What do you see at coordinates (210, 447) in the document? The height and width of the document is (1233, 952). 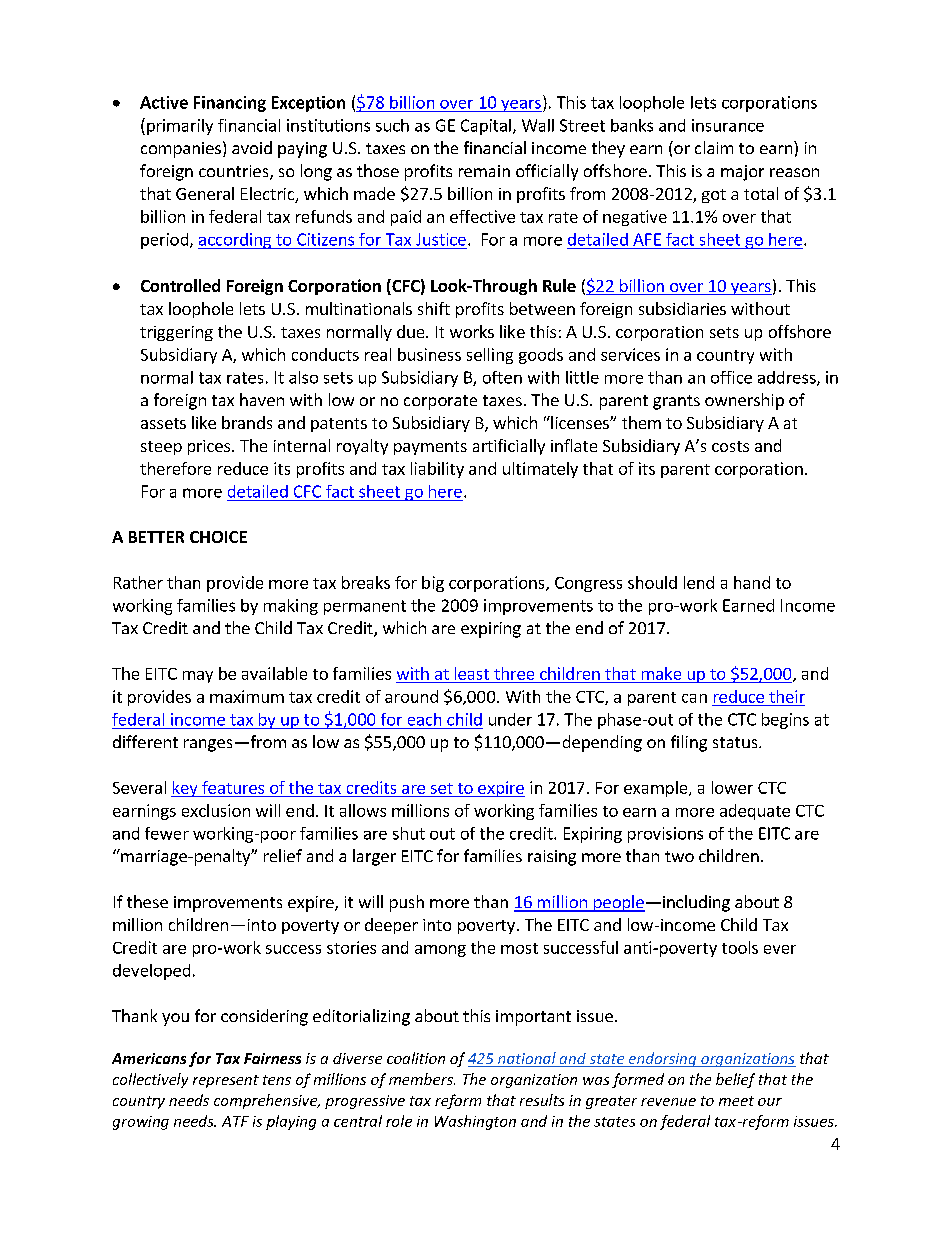 I see `prices` at bounding box center [210, 447].
